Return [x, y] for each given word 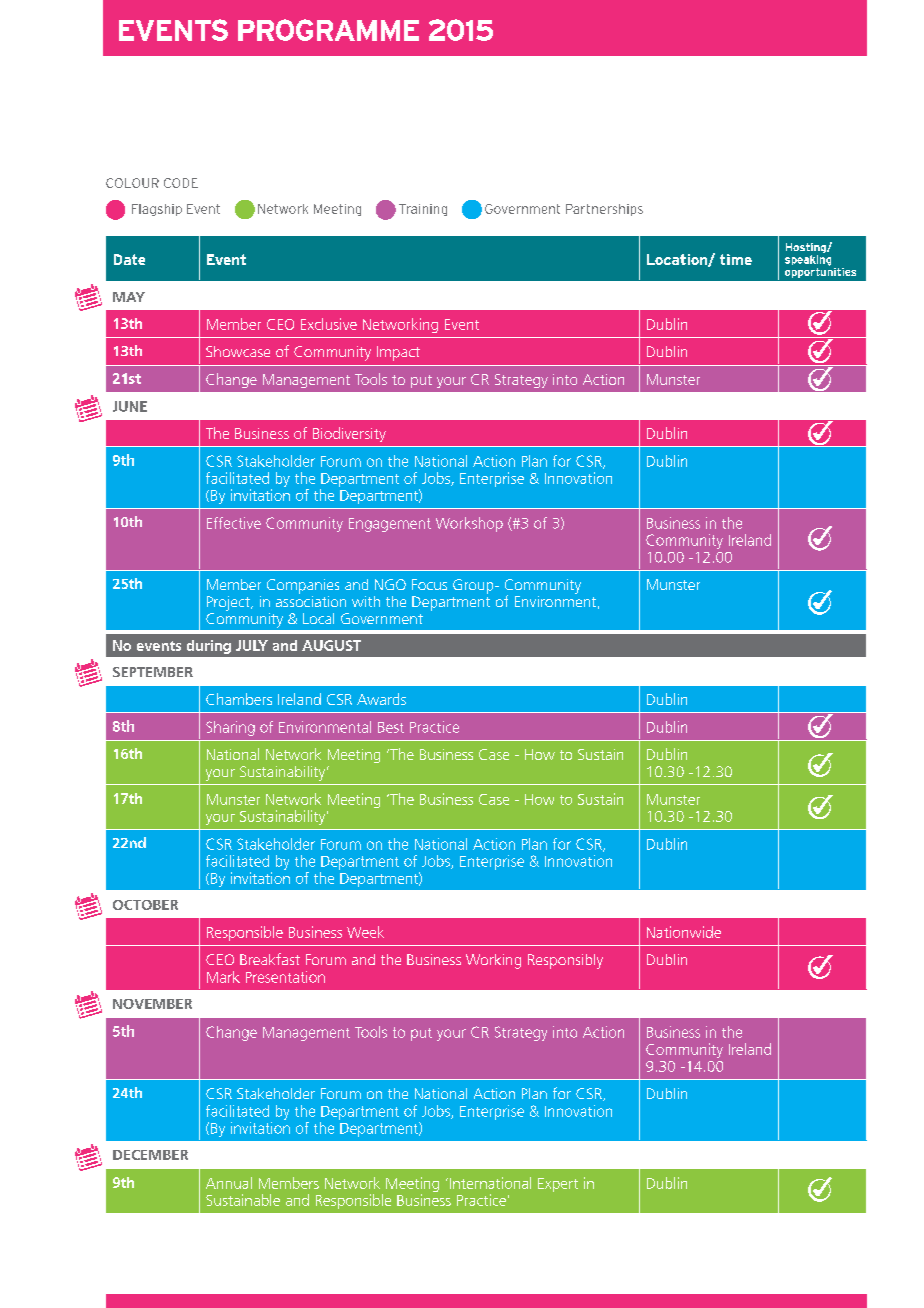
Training [423, 210]
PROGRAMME [328, 30]
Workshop [469, 524]
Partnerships [604, 210]
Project [229, 603]
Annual [229, 1183]
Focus [429, 584]
